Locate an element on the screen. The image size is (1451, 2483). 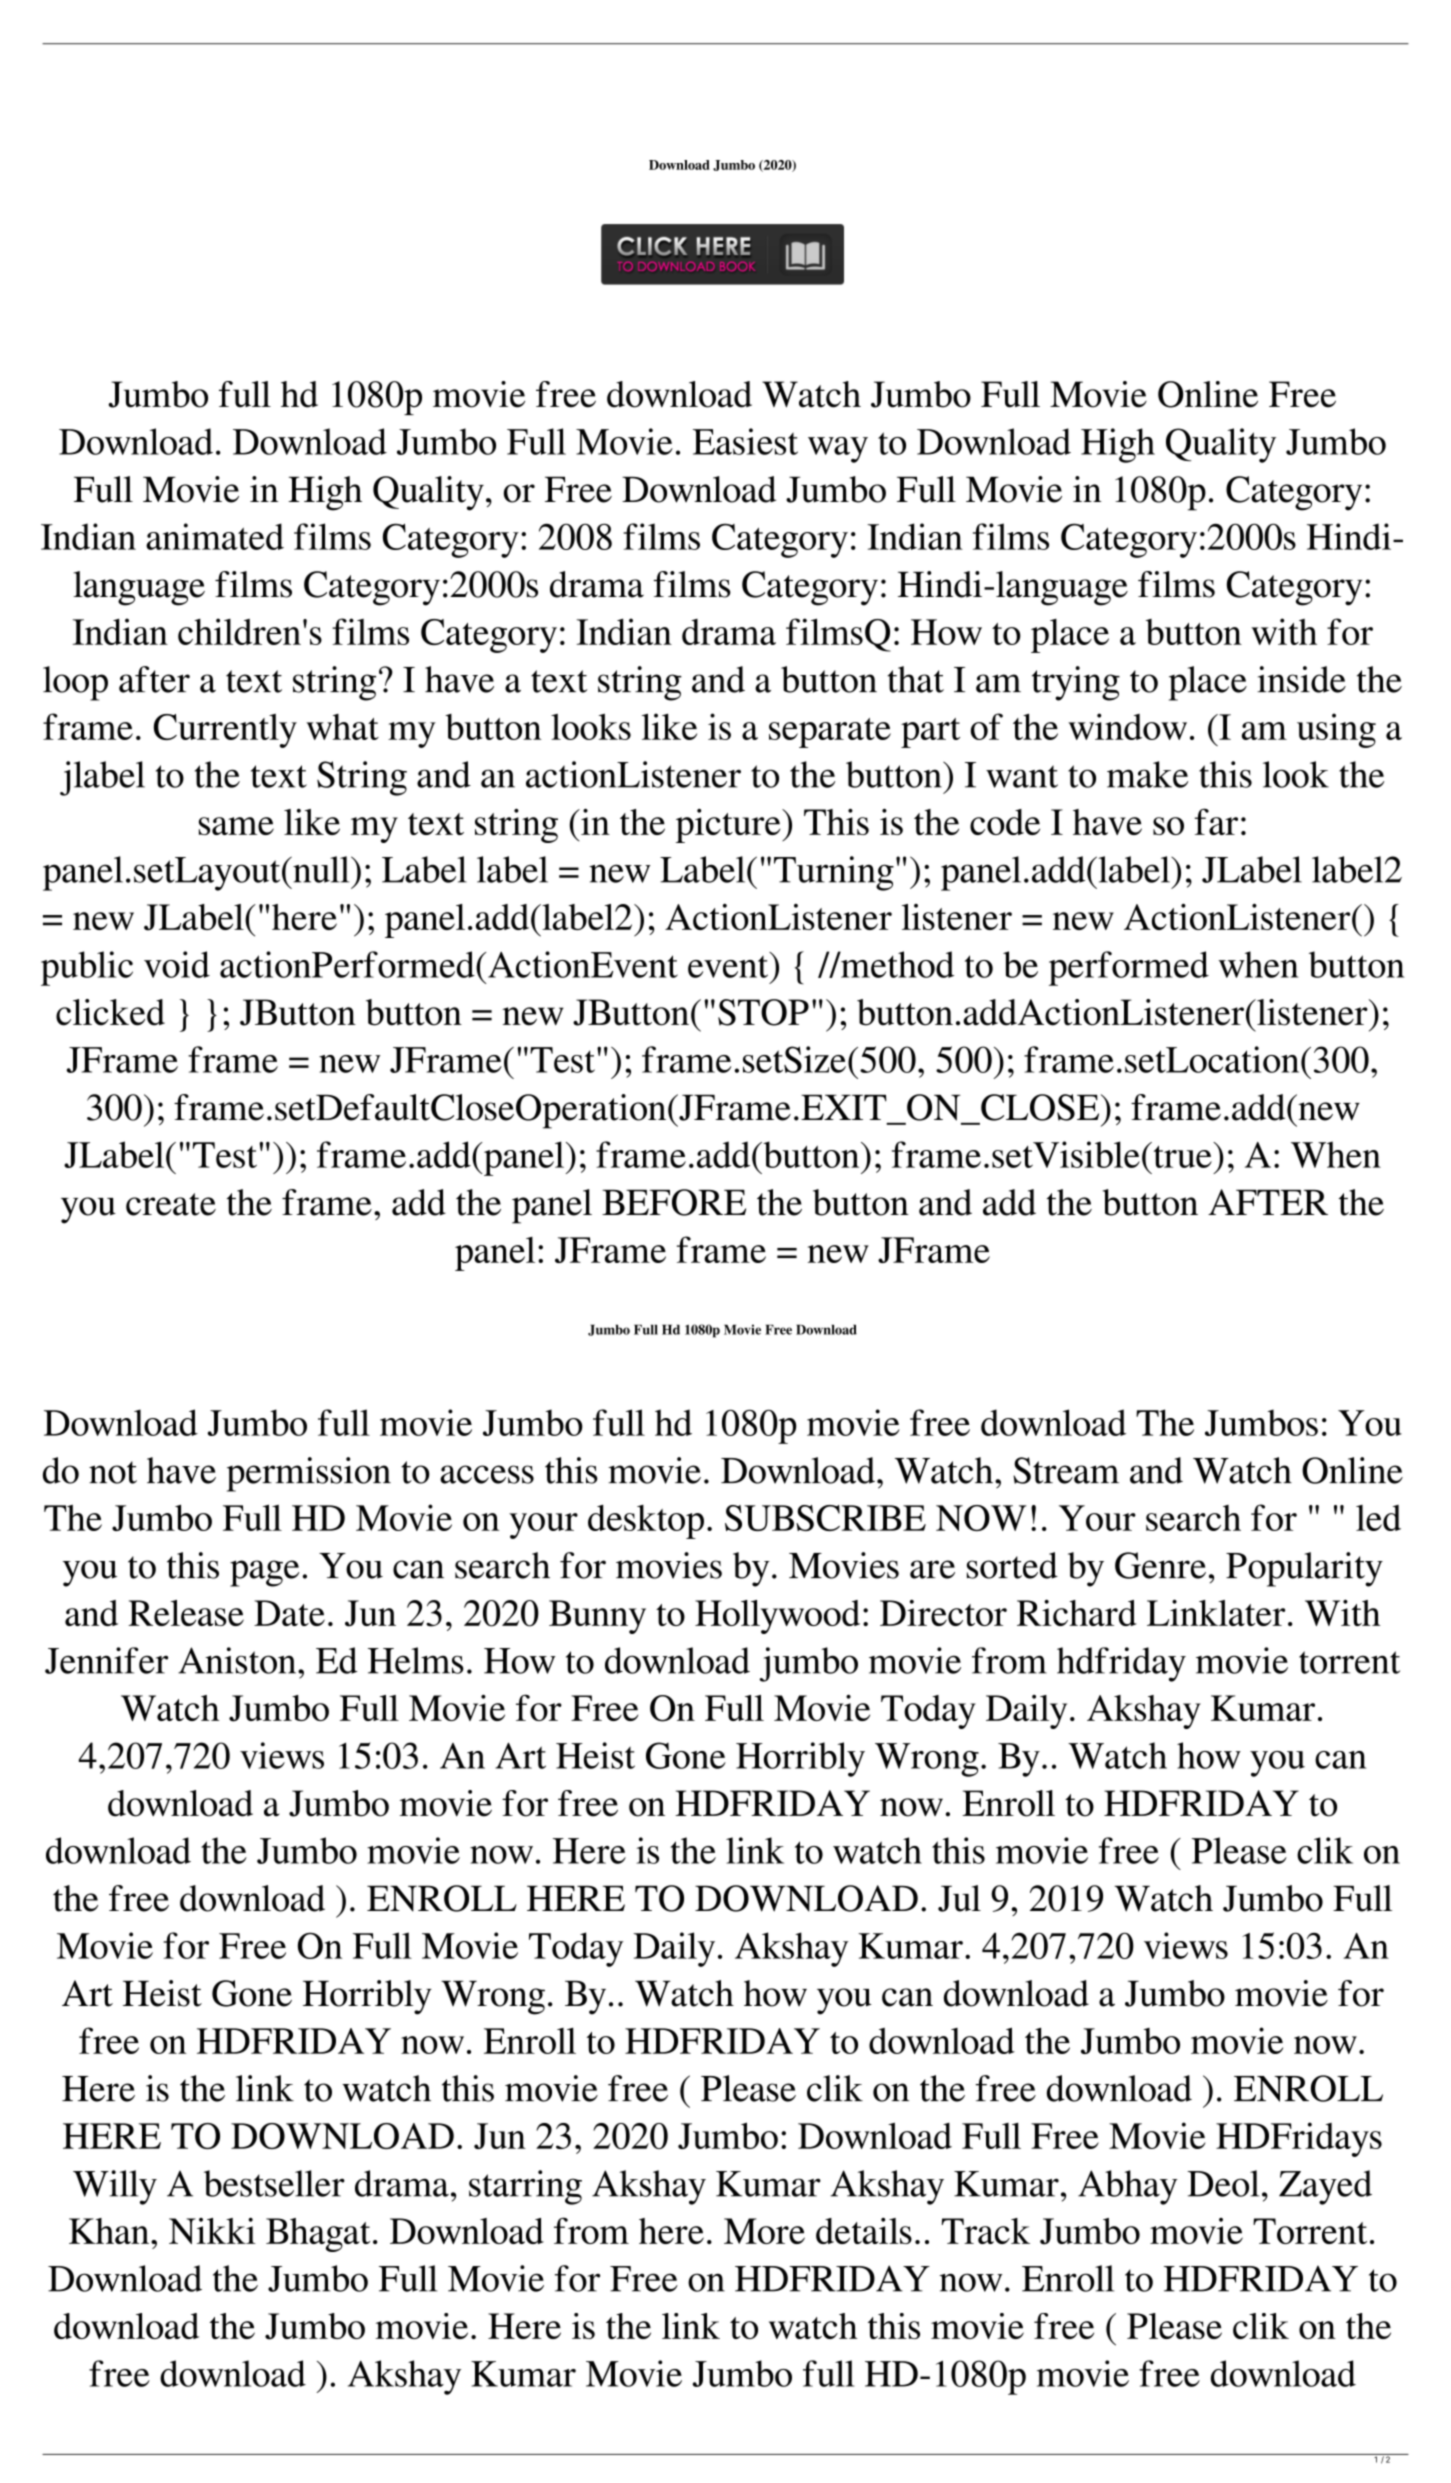
bestseller is located at coordinates (274, 2183).
